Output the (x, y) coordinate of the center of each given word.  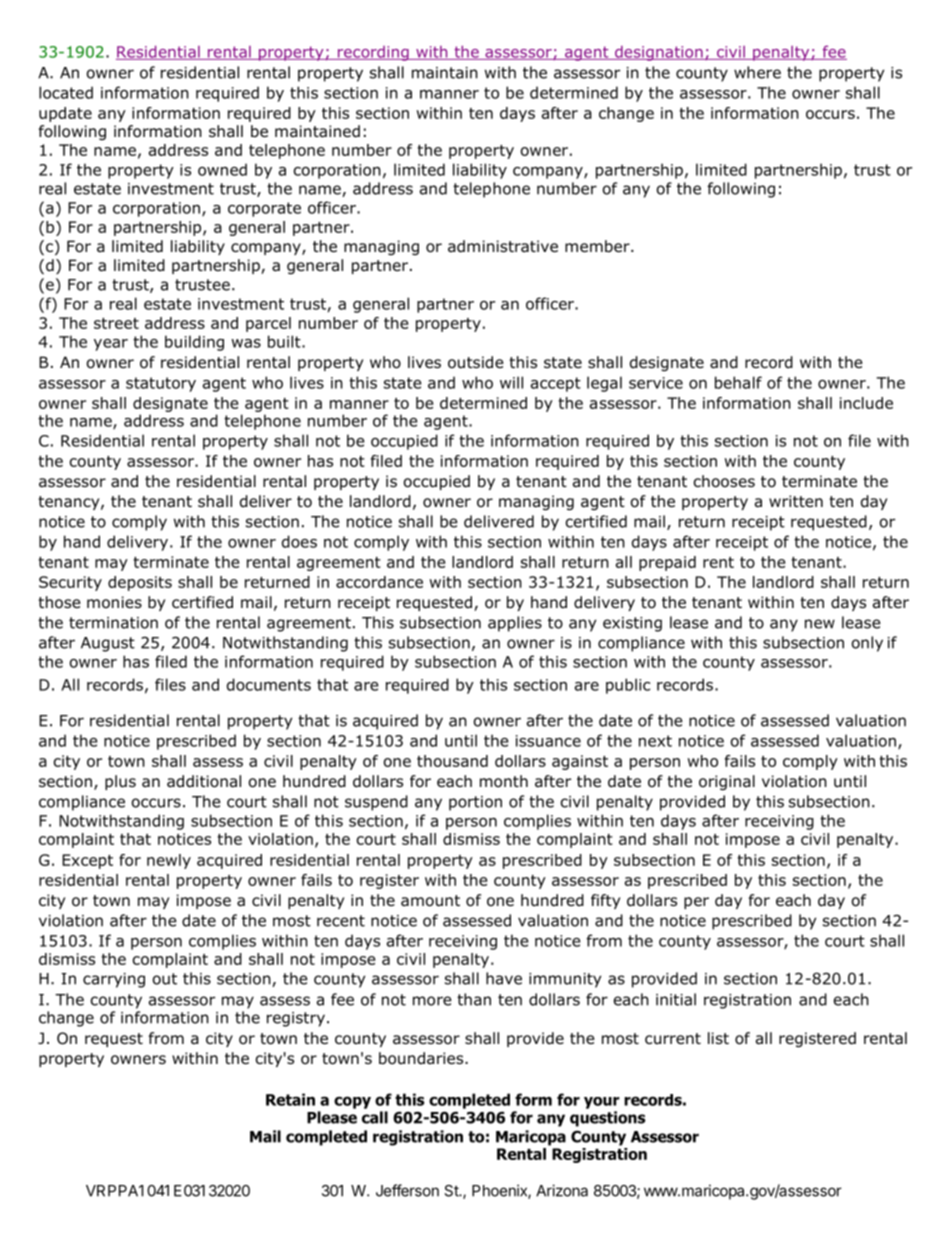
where (757, 72)
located (66, 92)
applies (515, 624)
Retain (290, 1099)
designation (658, 53)
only (867, 644)
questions (608, 1119)
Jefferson (407, 1190)
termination (113, 623)
